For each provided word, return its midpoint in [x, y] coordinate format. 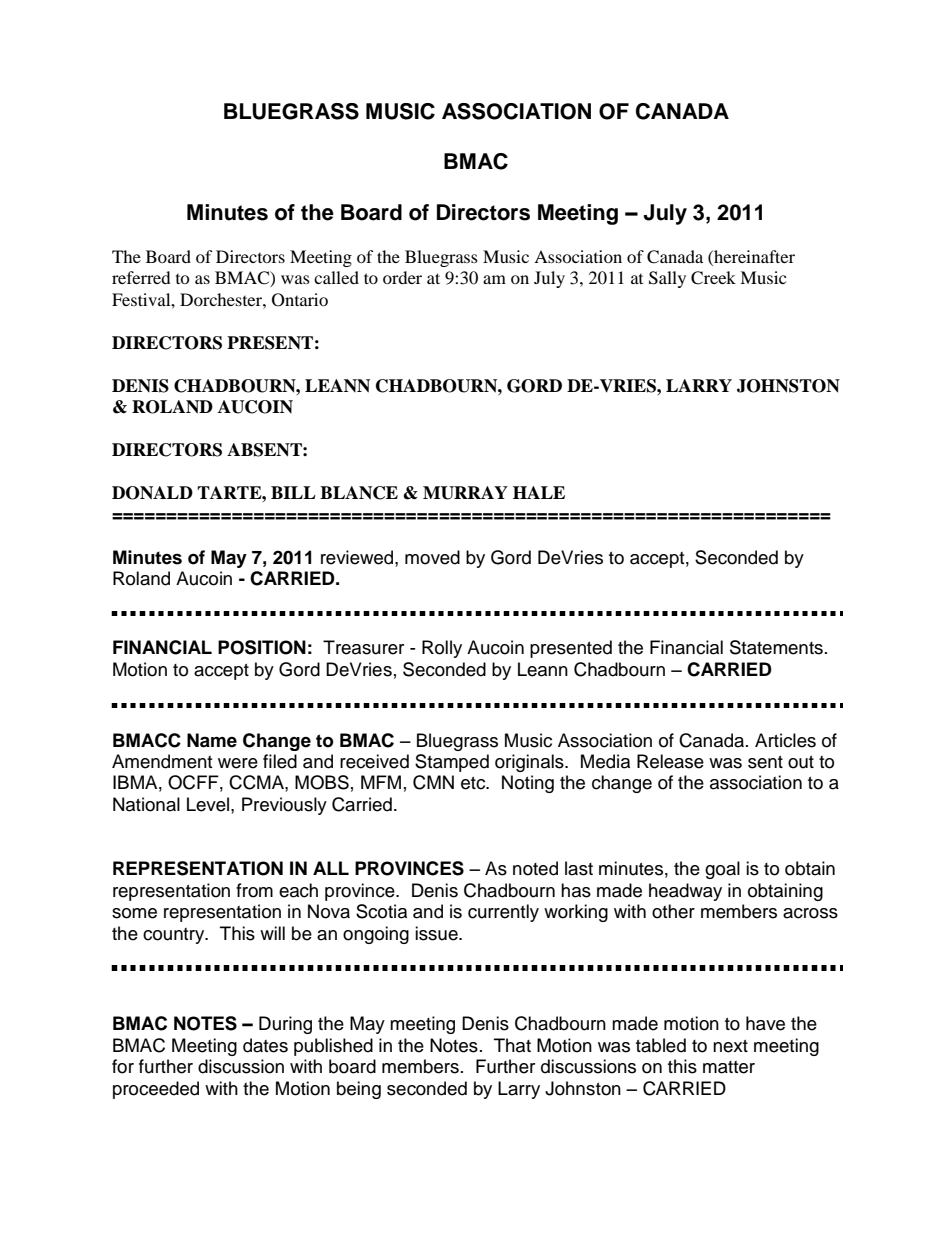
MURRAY [465, 493]
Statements [776, 647]
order [402, 277]
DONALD [152, 493]
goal [722, 870]
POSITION [262, 647]
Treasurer [363, 647]
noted [535, 868]
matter [729, 1067]
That [512, 1045]
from [254, 890]
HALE [539, 492]
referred [141, 277]
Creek [713, 278]
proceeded [156, 1090]
